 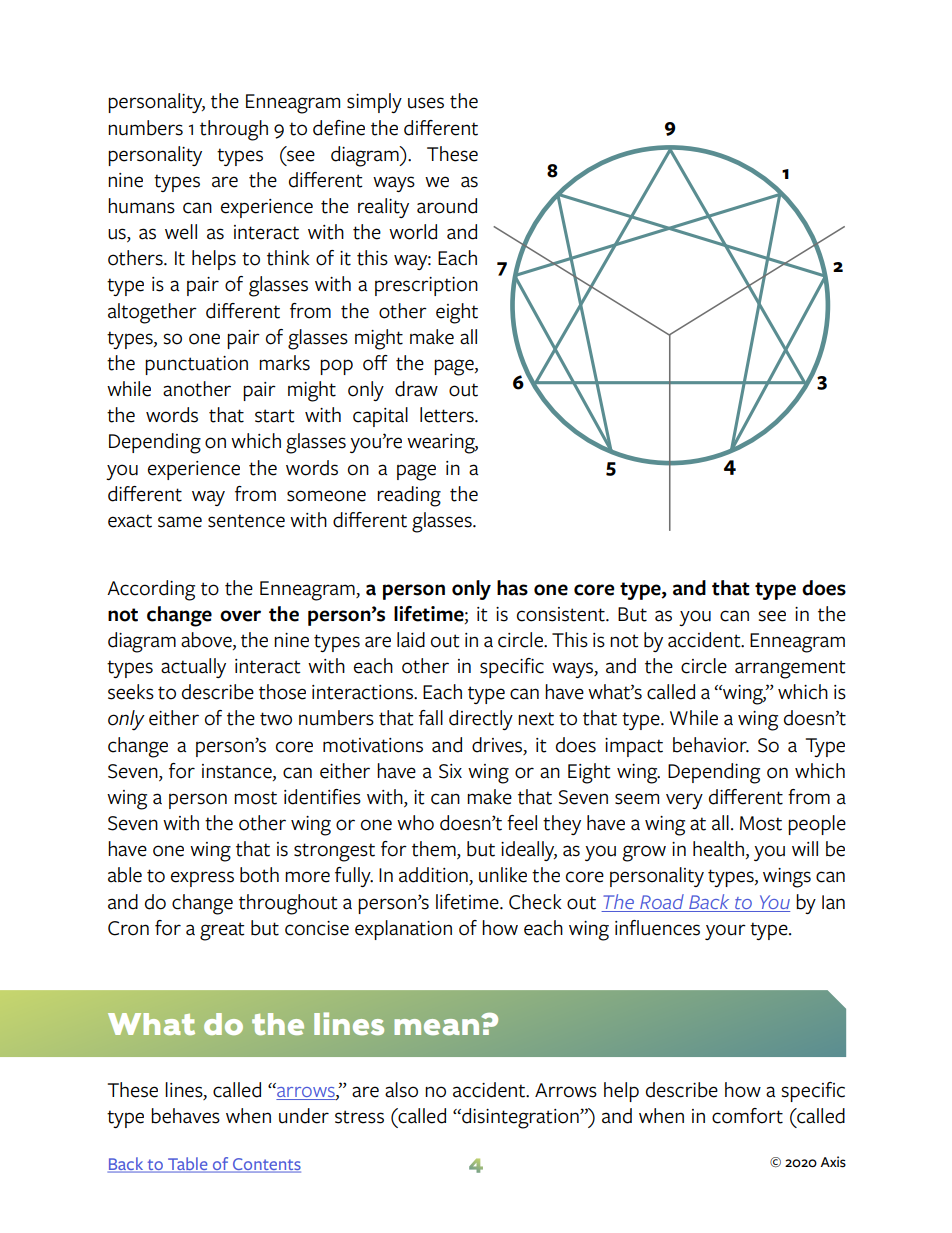 What do you see at coordinates (520, 1118) in the screenshot?
I see `disintegration` at bounding box center [520, 1118].
